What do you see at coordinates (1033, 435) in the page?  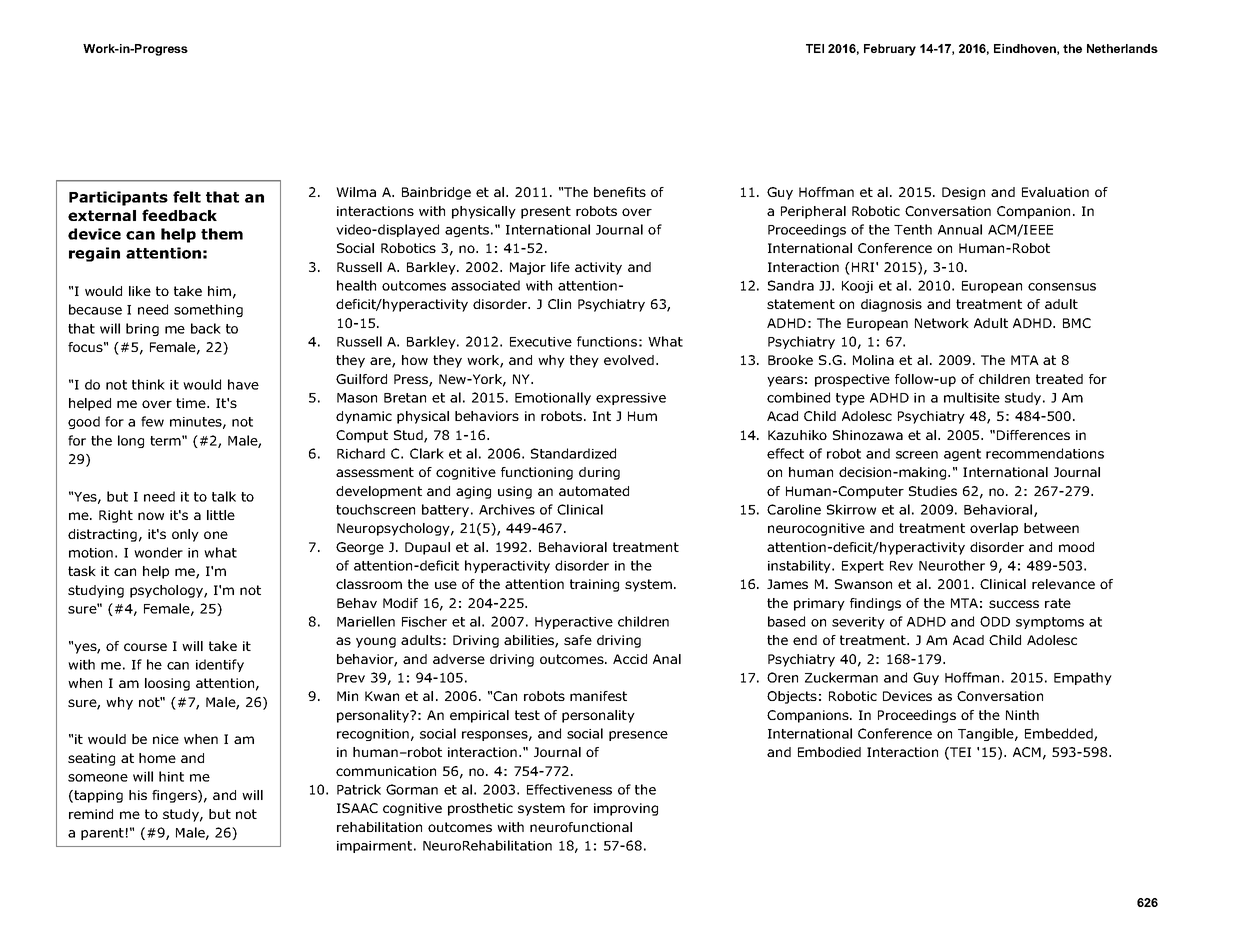 I see `Differences` at bounding box center [1033, 435].
